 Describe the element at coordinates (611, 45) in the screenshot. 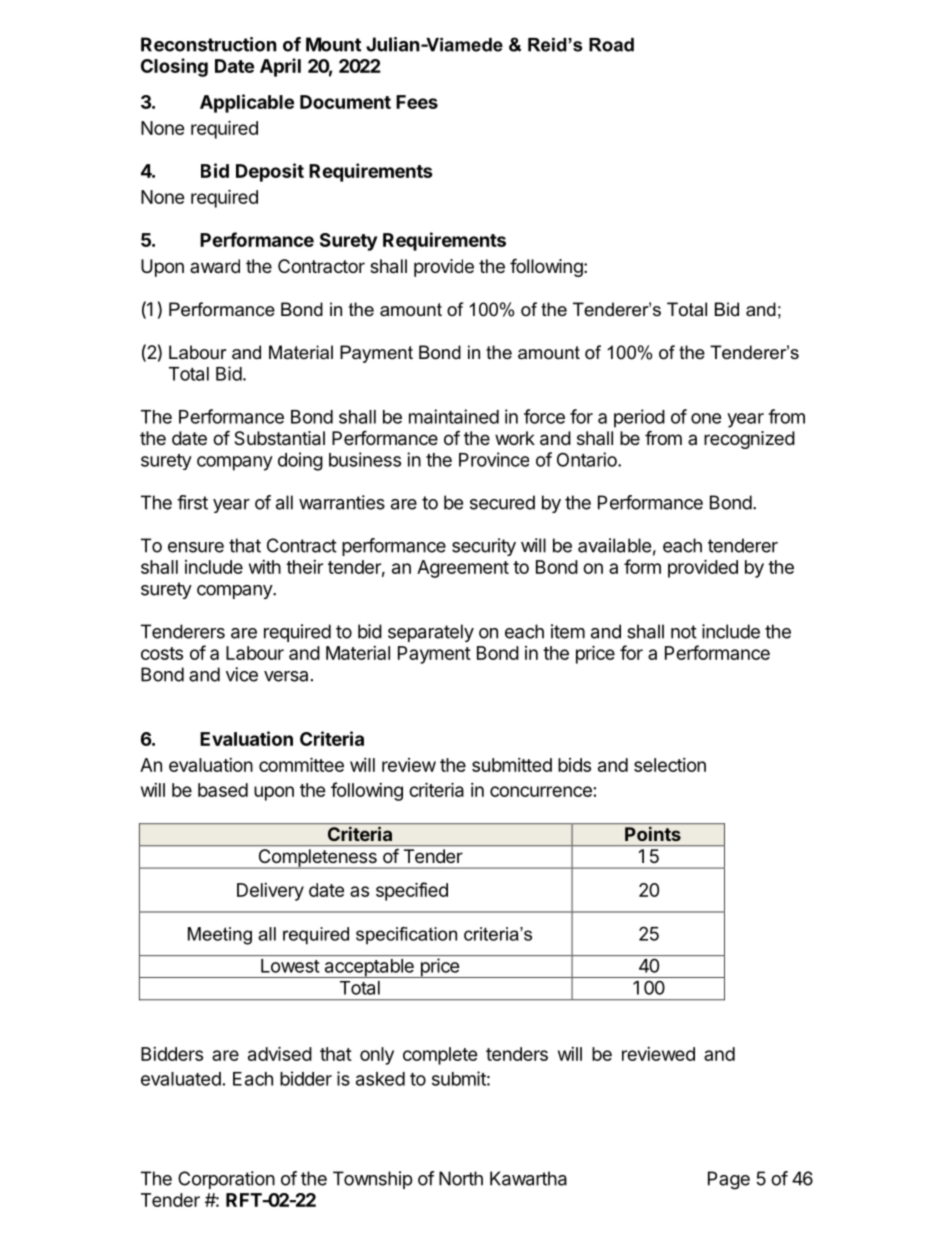

I see `Road` at that location.
